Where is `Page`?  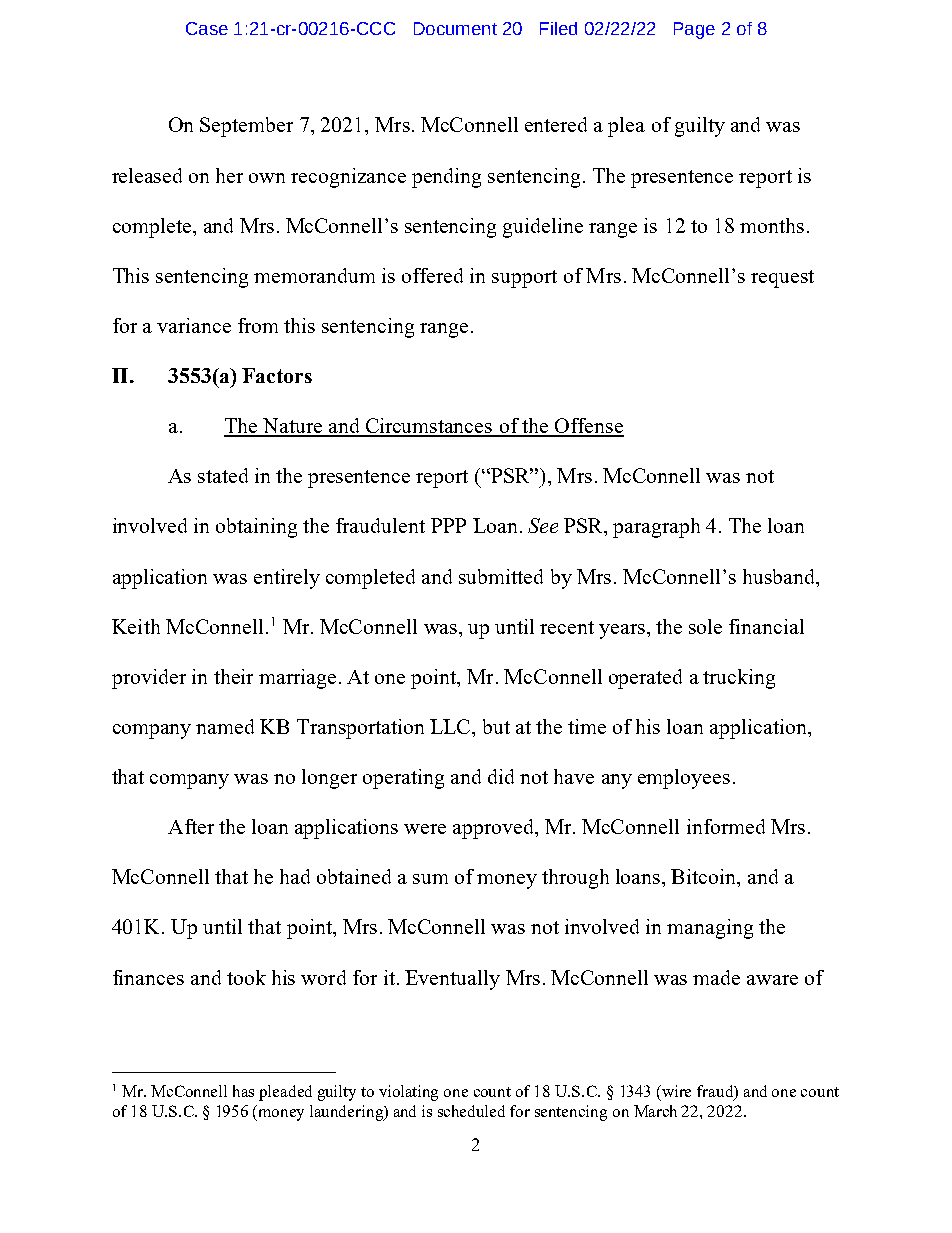
Page is located at coordinates (694, 30).
